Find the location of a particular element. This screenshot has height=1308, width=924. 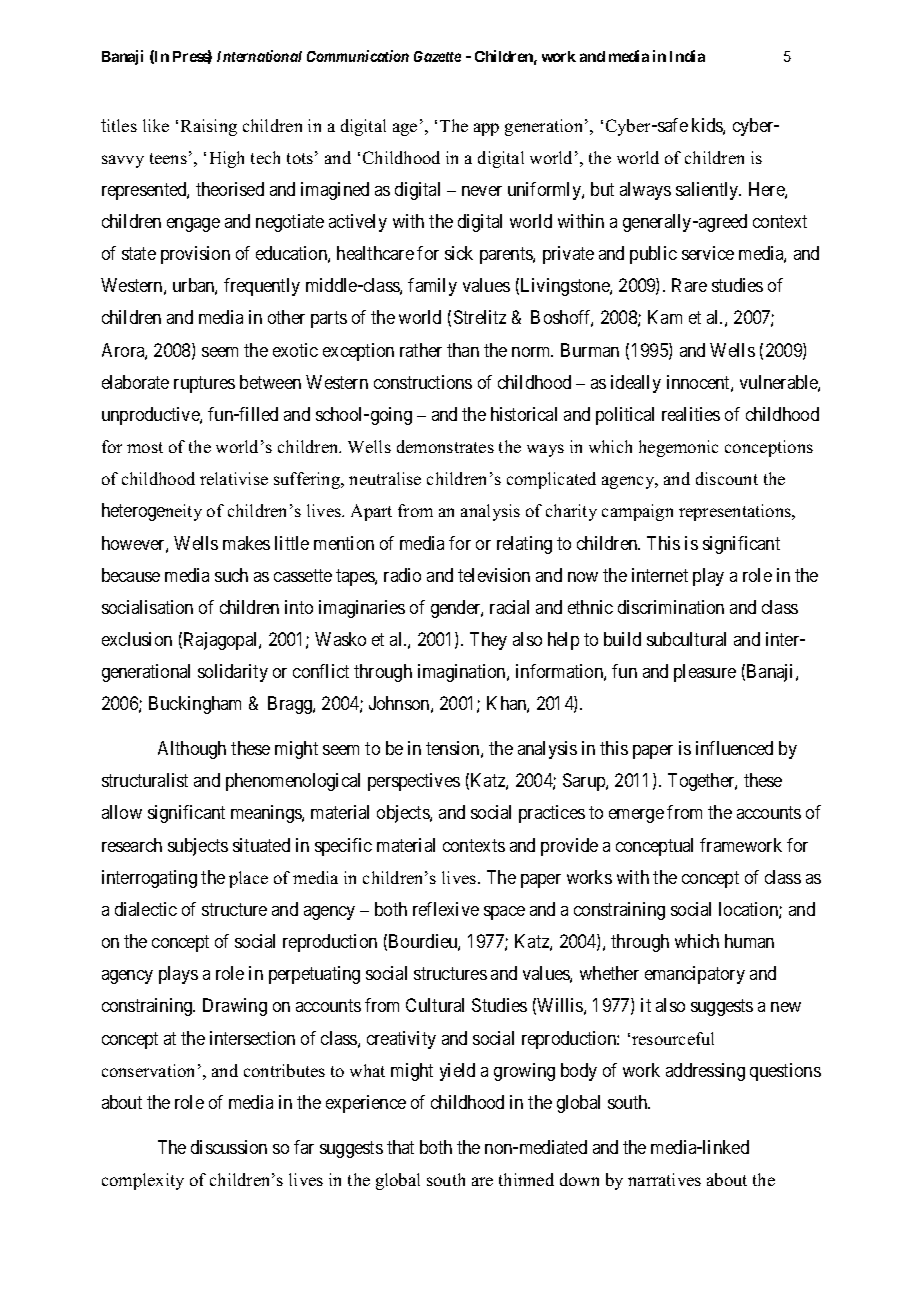

that is located at coordinates (400, 1147).
